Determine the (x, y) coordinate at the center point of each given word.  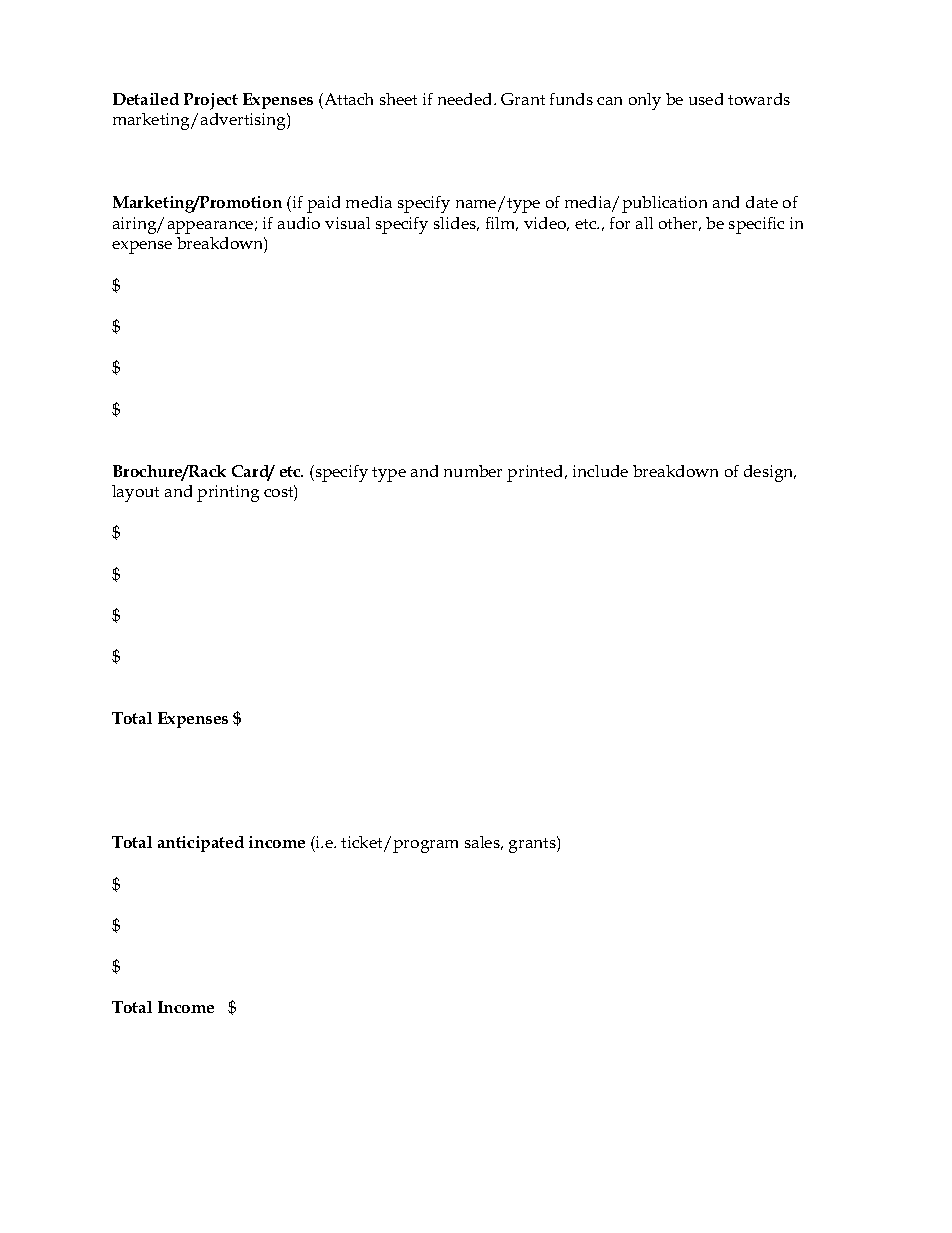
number (473, 471)
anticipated (201, 844)
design (770, 473)
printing (228, 493)
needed (466, 99)
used (706, 99)
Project (211, 101)
